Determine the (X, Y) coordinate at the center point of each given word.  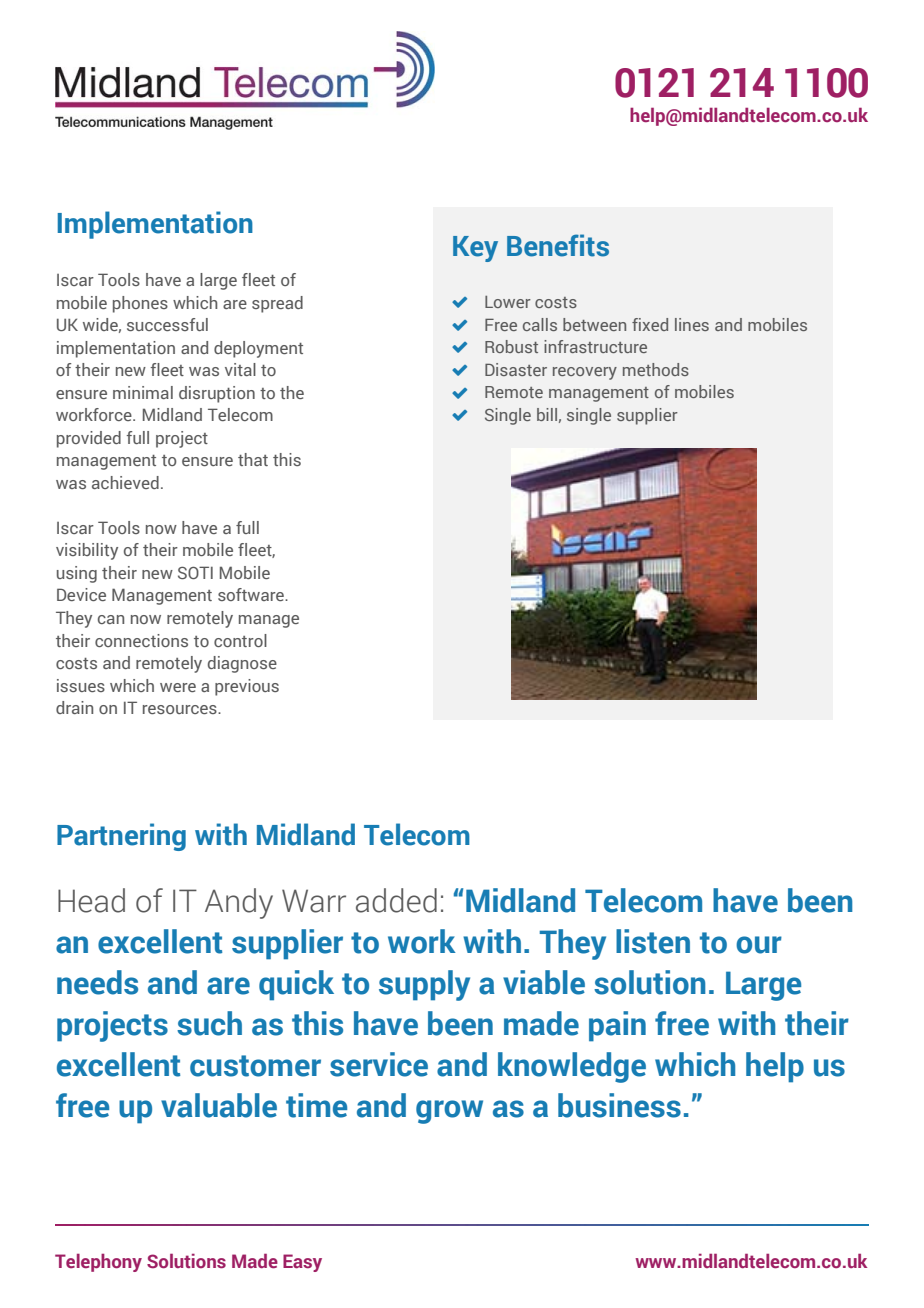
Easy (302, 1263)
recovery (585, 373)
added (396, 900)
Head (91, 900)
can (111, 619)
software (252, 594)
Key (475, 249)
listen (653, 941)
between (594, 324)
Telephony (98, 1263)
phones (140, 304)
